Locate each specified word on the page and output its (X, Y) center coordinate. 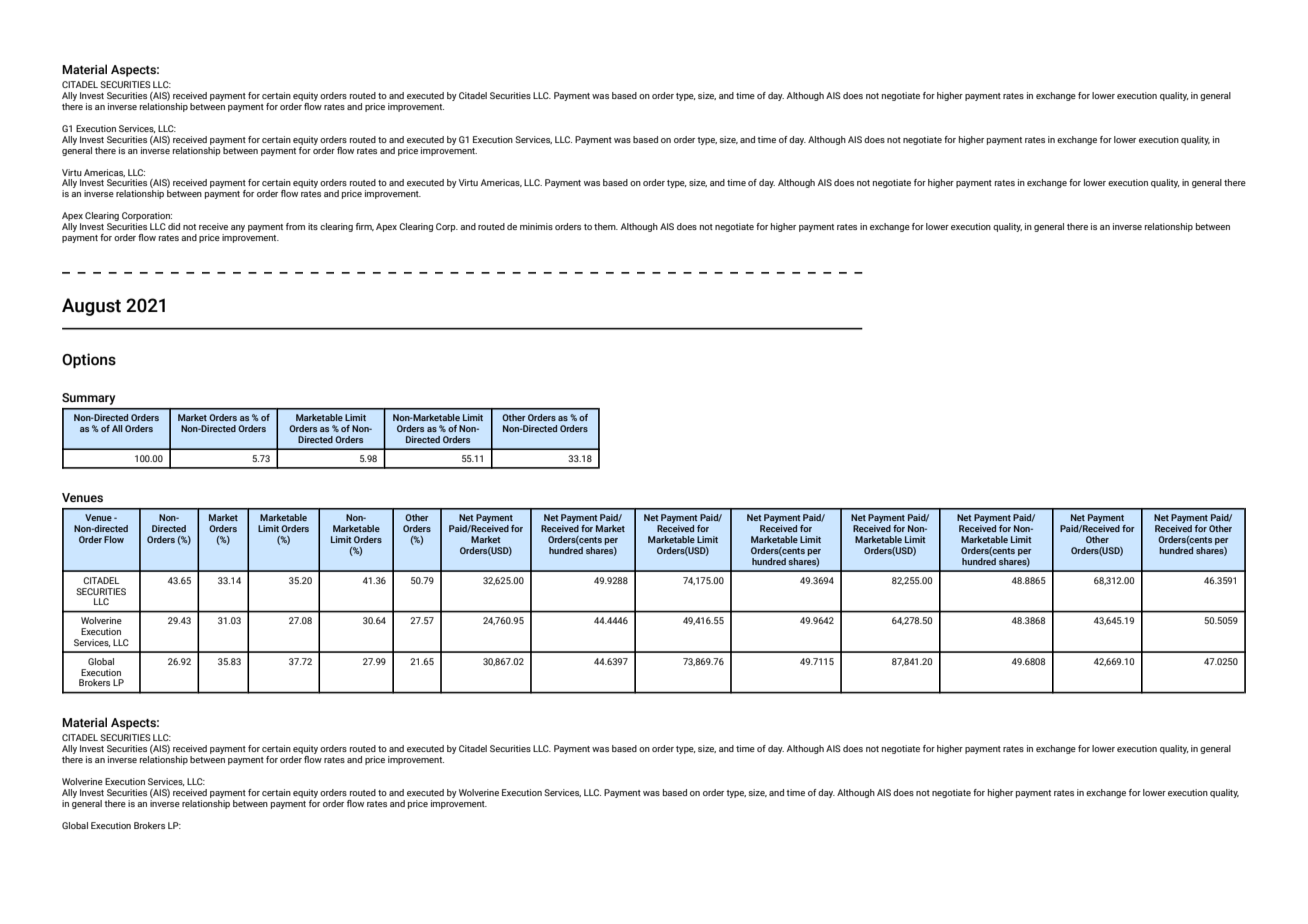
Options (89, 360)
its (313, 226)
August (91, 307)
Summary (88, 399)
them (606, 226)
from (295, 226)
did (174, 226)
